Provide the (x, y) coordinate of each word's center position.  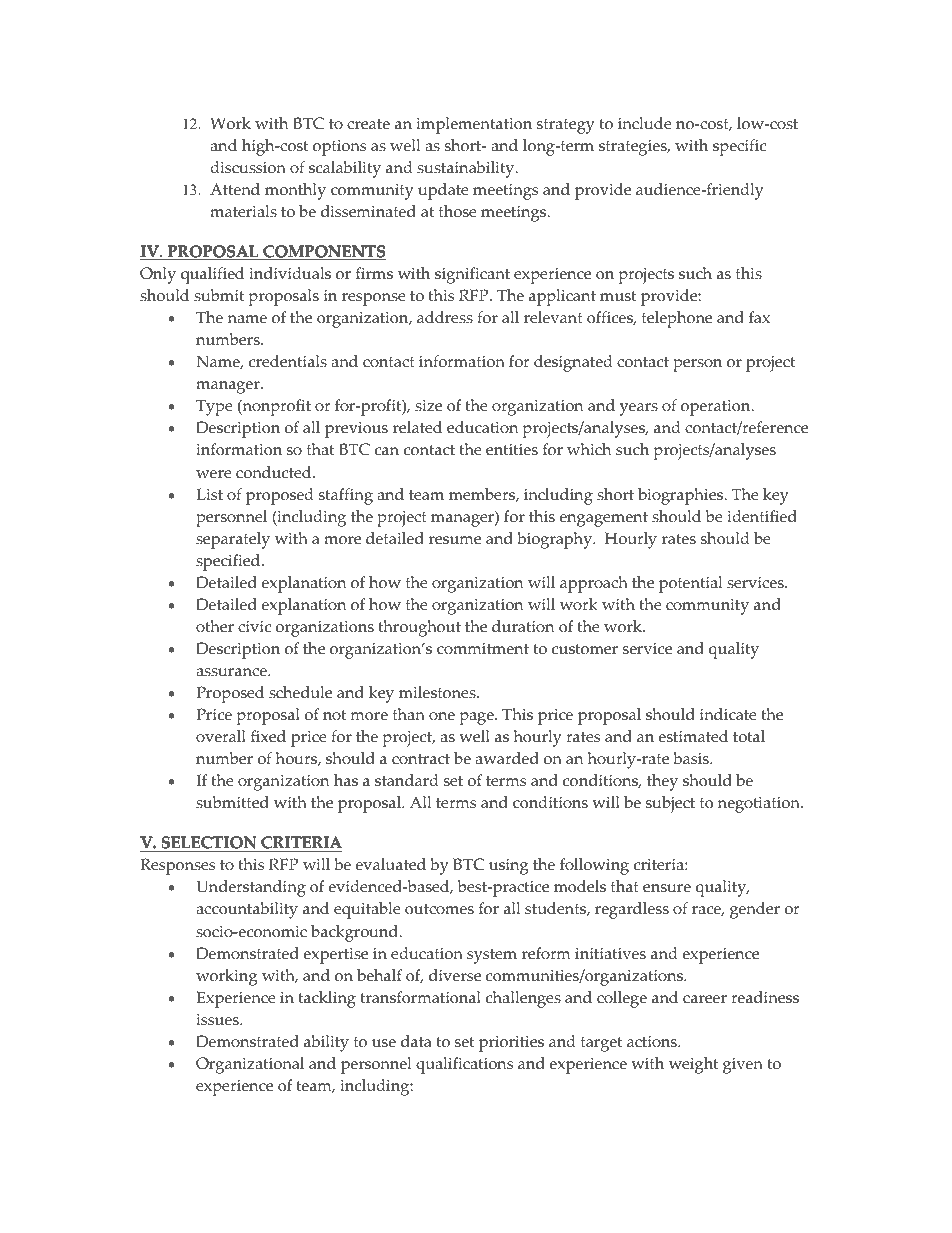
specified (229, 562)
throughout (419, 628)
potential (690, 584)
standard (407, 780)
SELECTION (209, 844)
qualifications (464, 1065)
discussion (248, 167)
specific (739, 147)
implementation (474, 125)
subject (670, 804)
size (428, 406)
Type (214, 407)
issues (218, 1020)
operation (717, 408)
